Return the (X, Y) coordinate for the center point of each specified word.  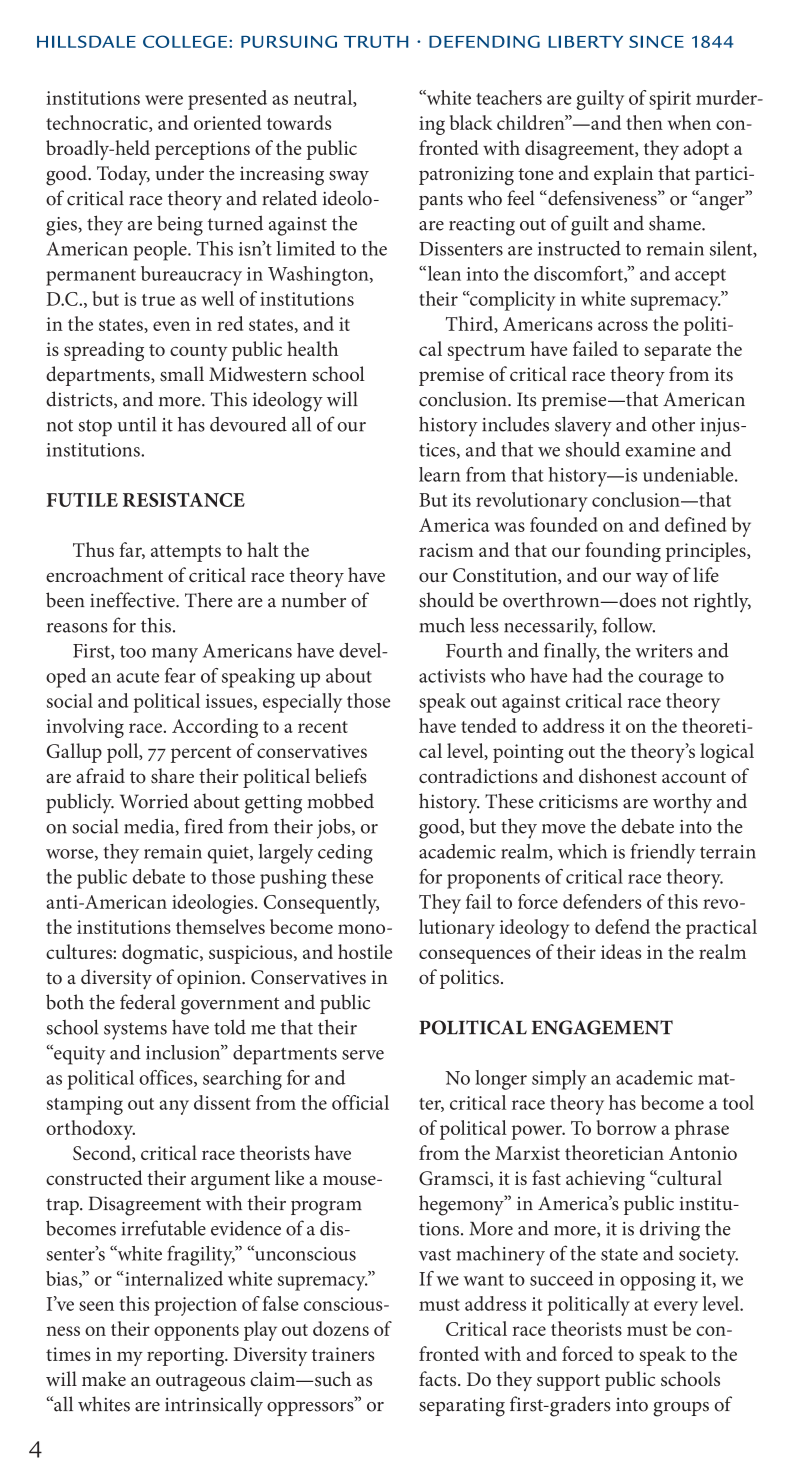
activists (452, 676)
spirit (670, 100)
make (104, 1378)
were (164, 100)
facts (439, 1378)
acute (138, 677)
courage (671, 680)
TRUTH (376, 42)
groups (681, 1409)
